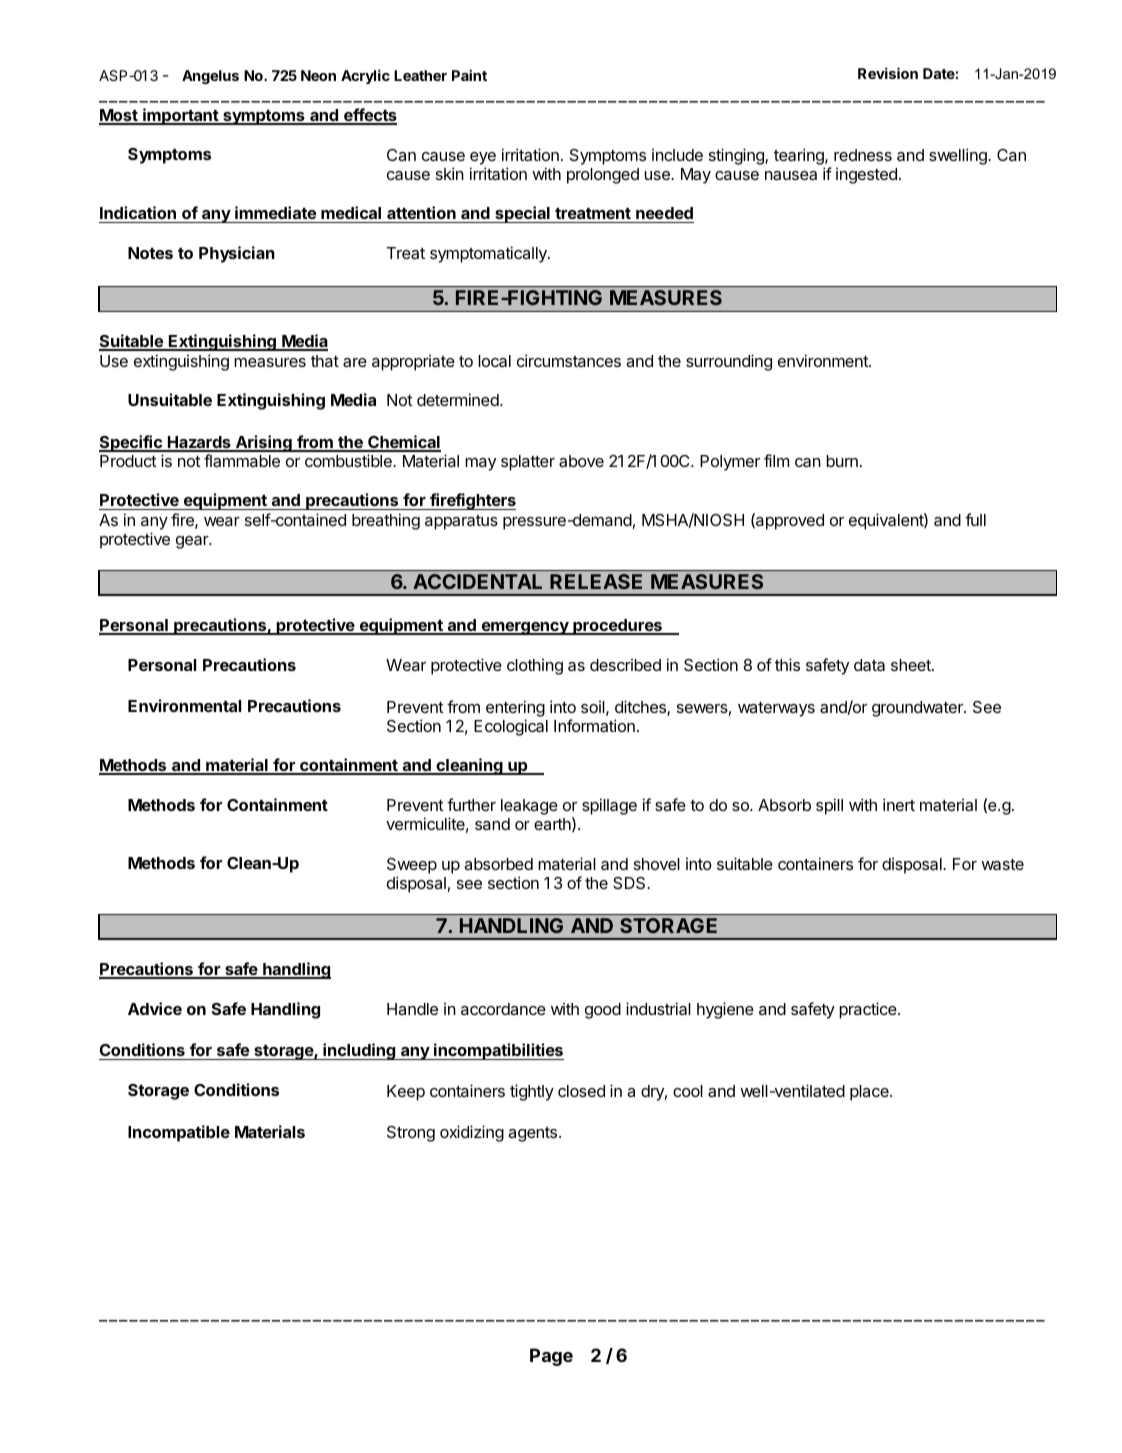 The image size is (1122, 1453). Describe the element at coordinates (193, 542) in the document. I see `gear` at that location.
